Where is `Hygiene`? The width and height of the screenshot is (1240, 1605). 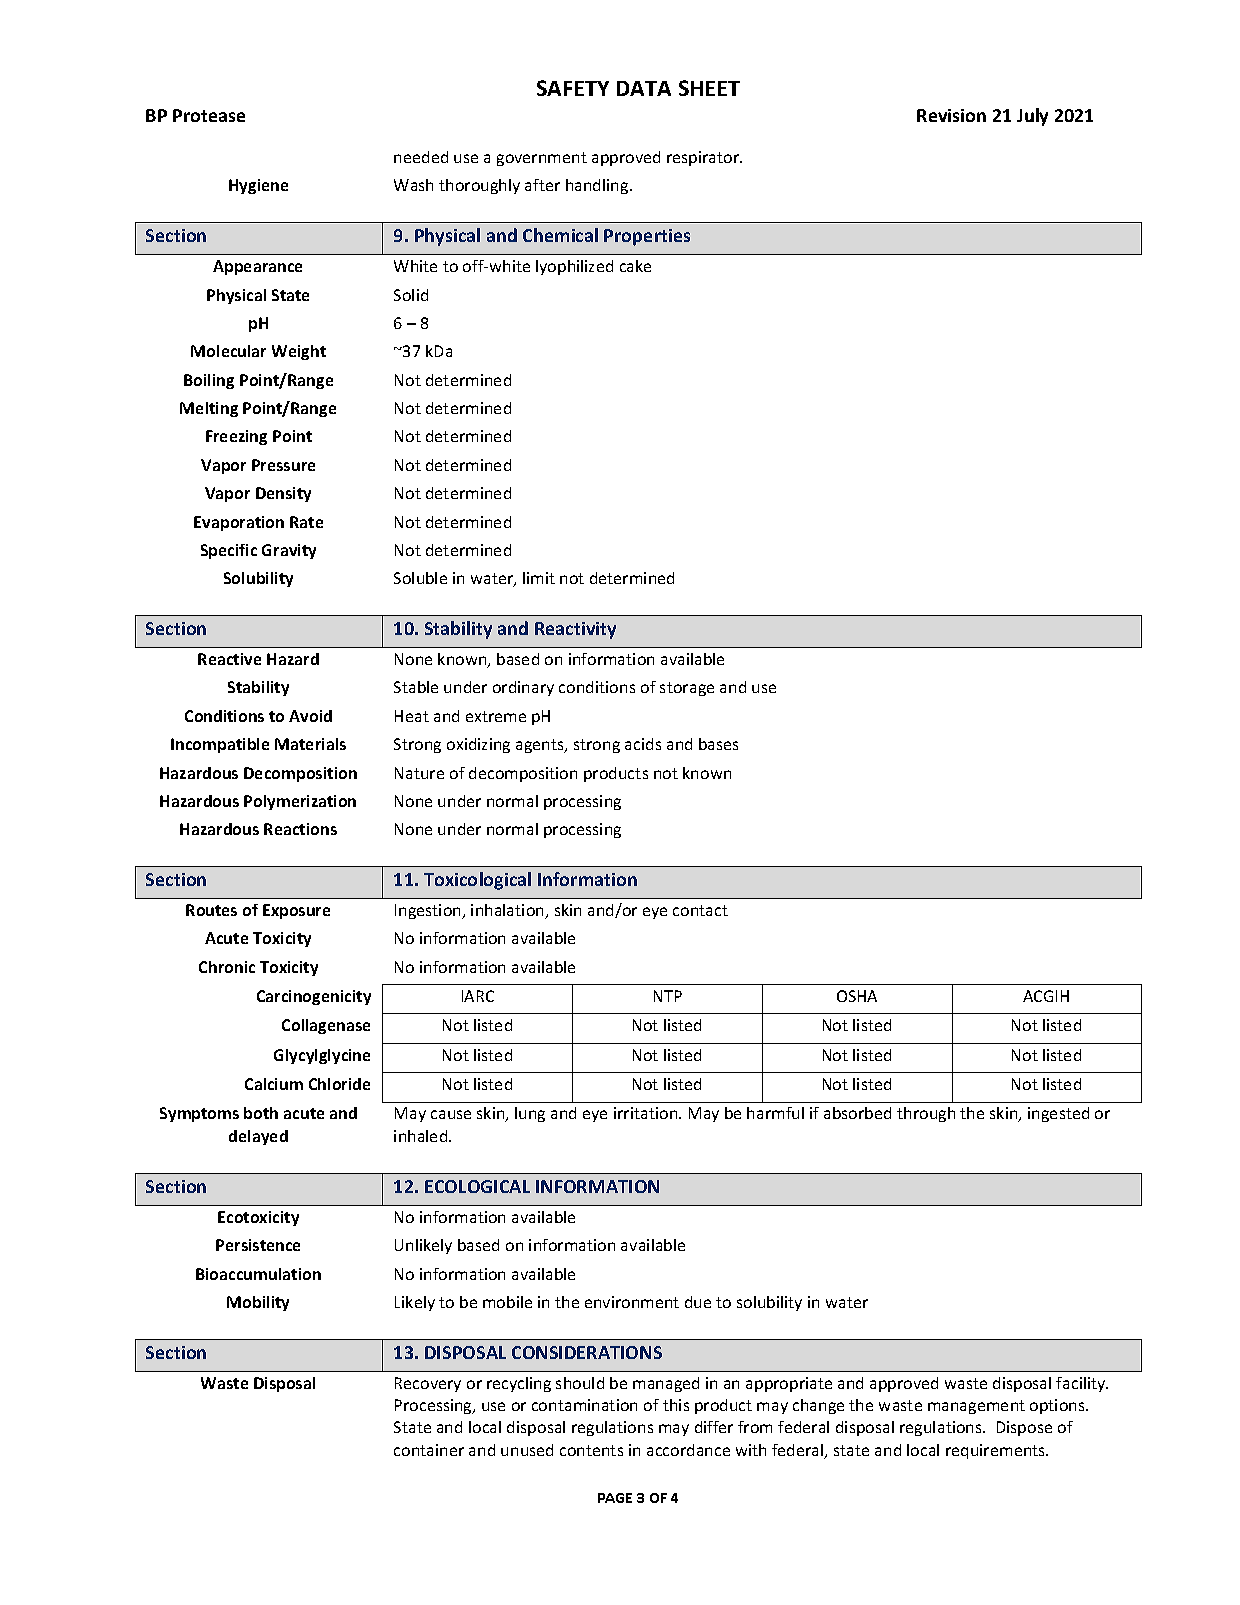 Hygiene is located at coordinates (258, 186).
